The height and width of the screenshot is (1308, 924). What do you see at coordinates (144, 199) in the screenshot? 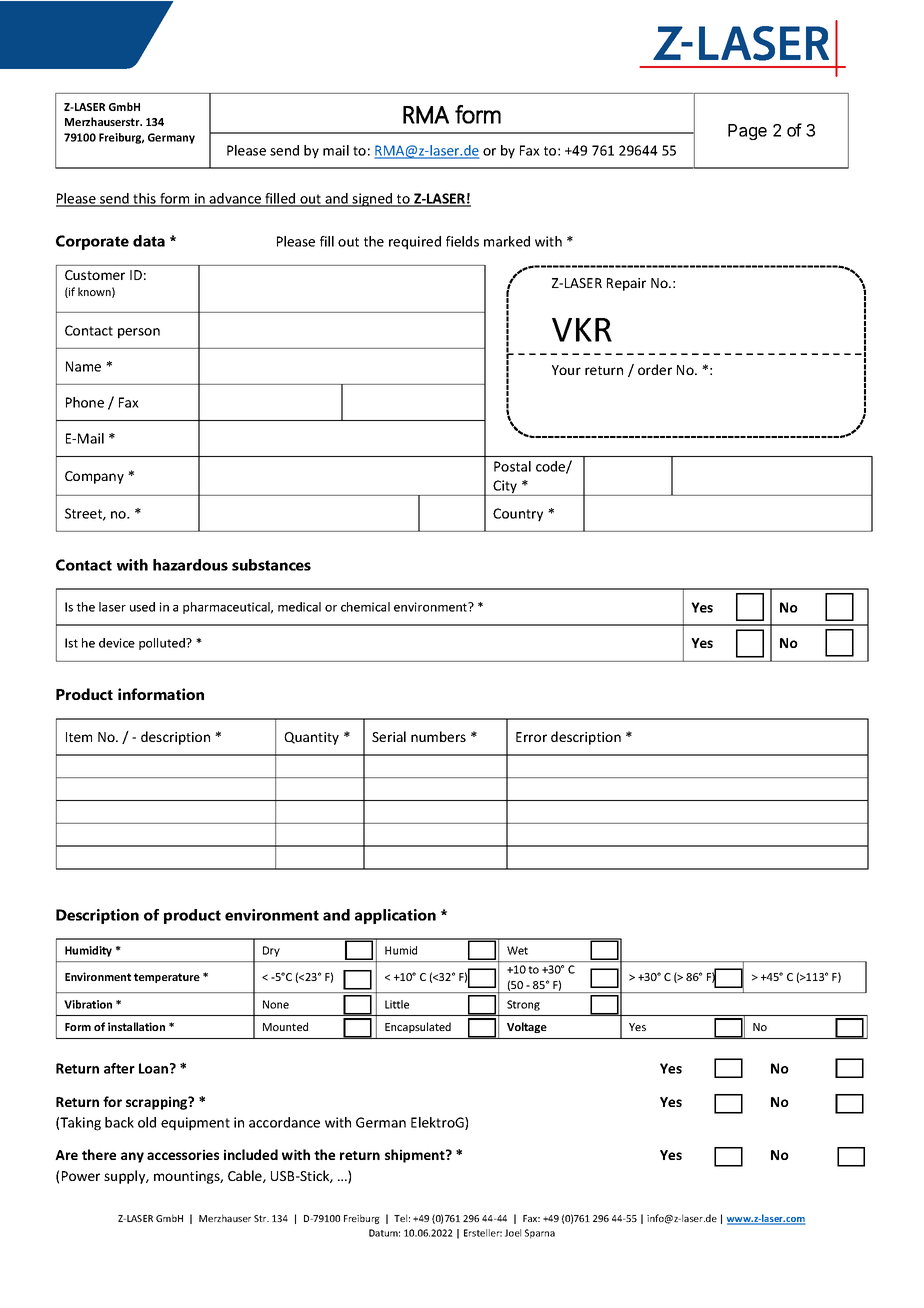
I see `this` at bounding box center [144, 199].
